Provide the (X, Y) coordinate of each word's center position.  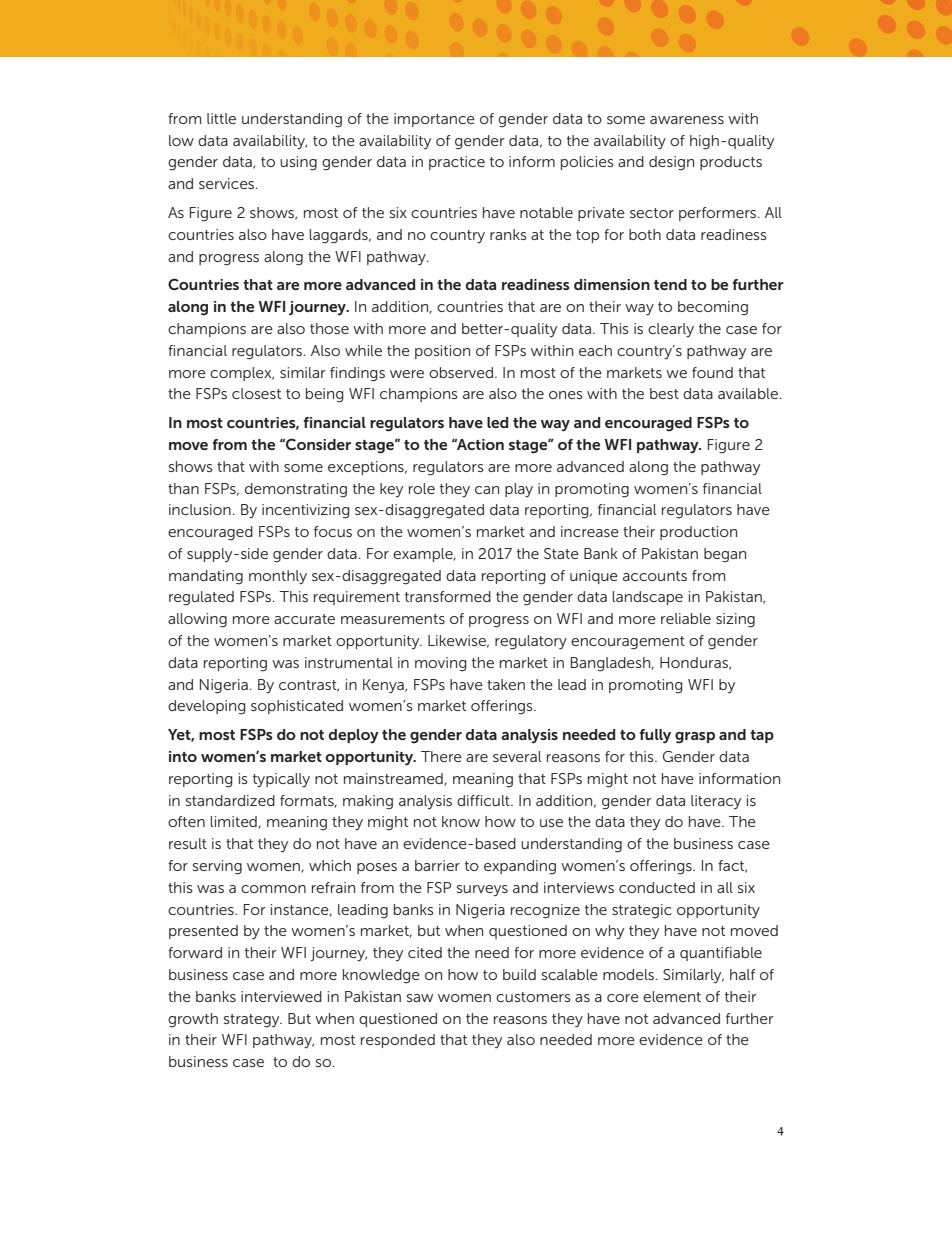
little (221, 118)
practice (457, 163)
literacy (716, 802)
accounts (655, 576)
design (671, 163)
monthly (278, 577)
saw (420, 998)
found (712, 372)
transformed (448, 596)
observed (461, 372)
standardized (230, 800)
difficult (484, 800)
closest (256, 393)
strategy (253, 1021)
